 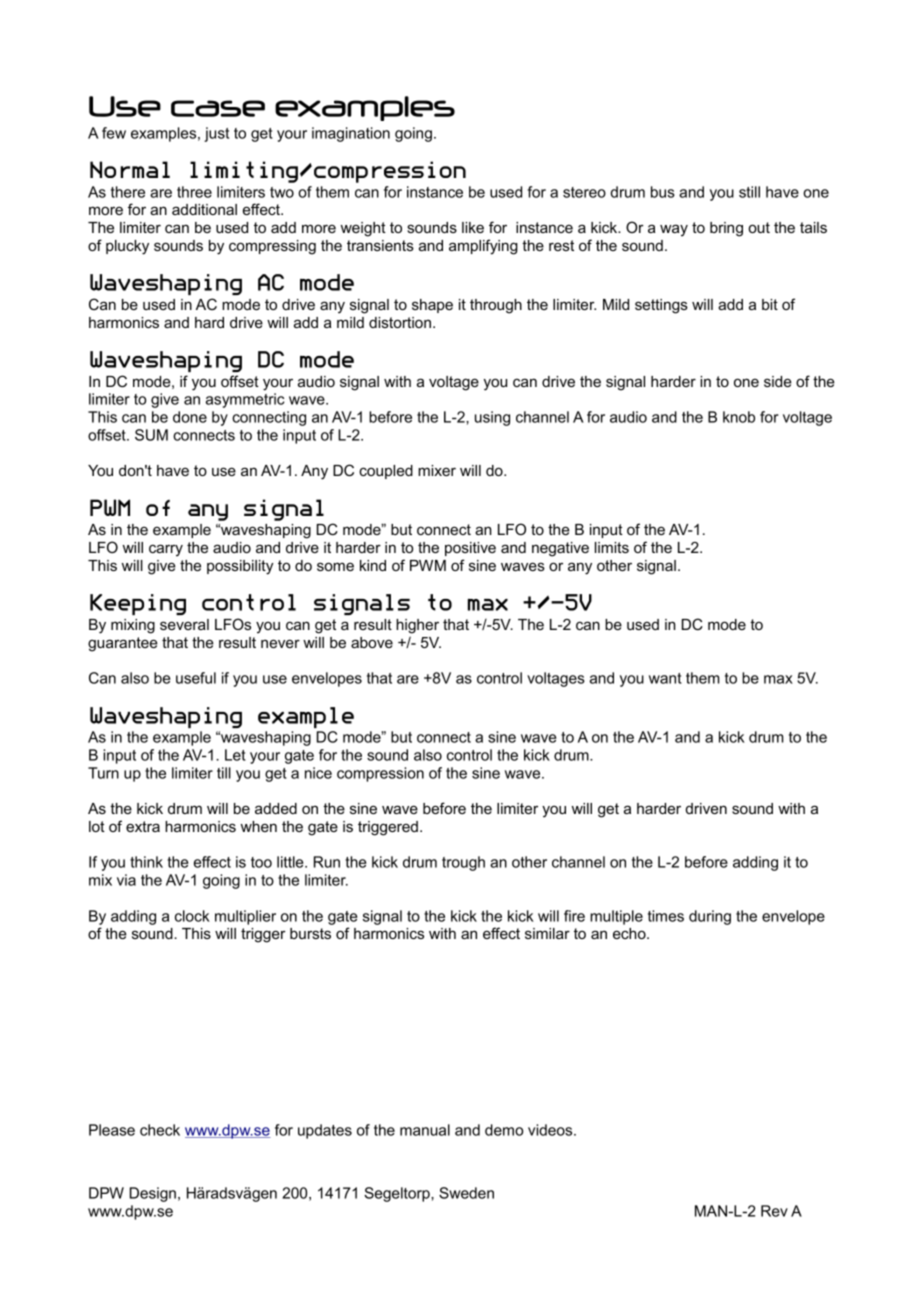 I want to click on useful, so click(x=196, y=678).
